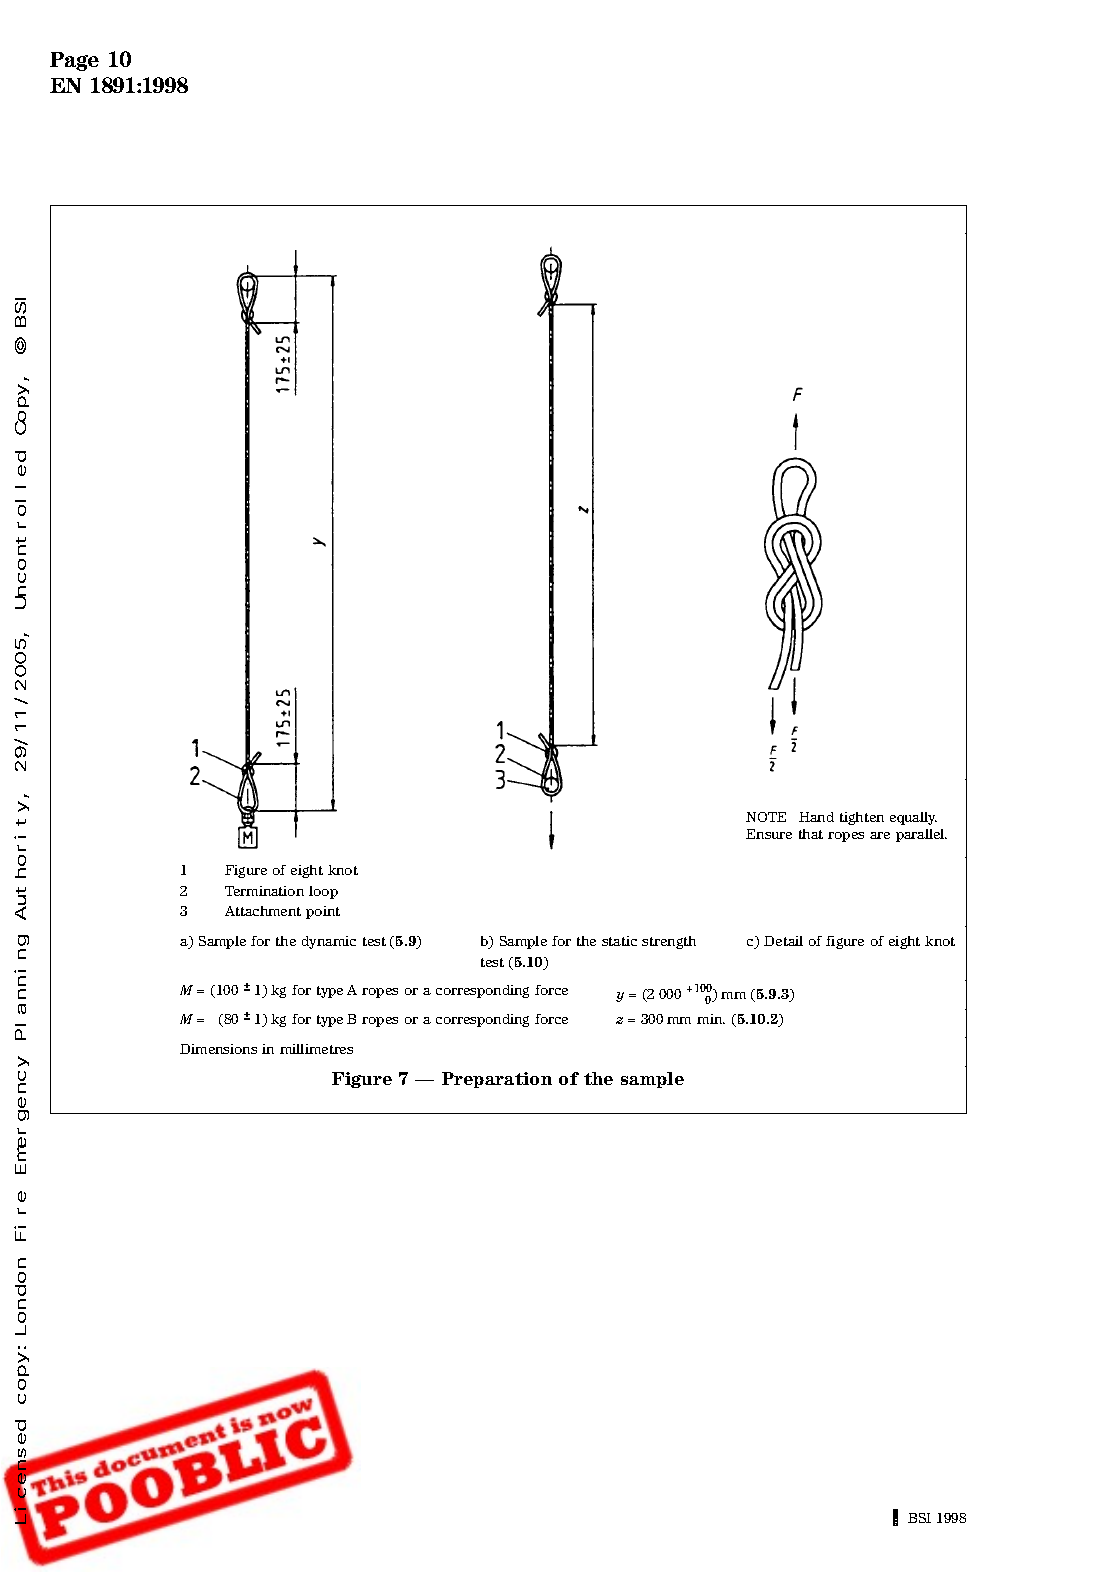  What do you see at coordinates (816, 817) in the document?
I see `Hand` at bounding box center [816, 817].
